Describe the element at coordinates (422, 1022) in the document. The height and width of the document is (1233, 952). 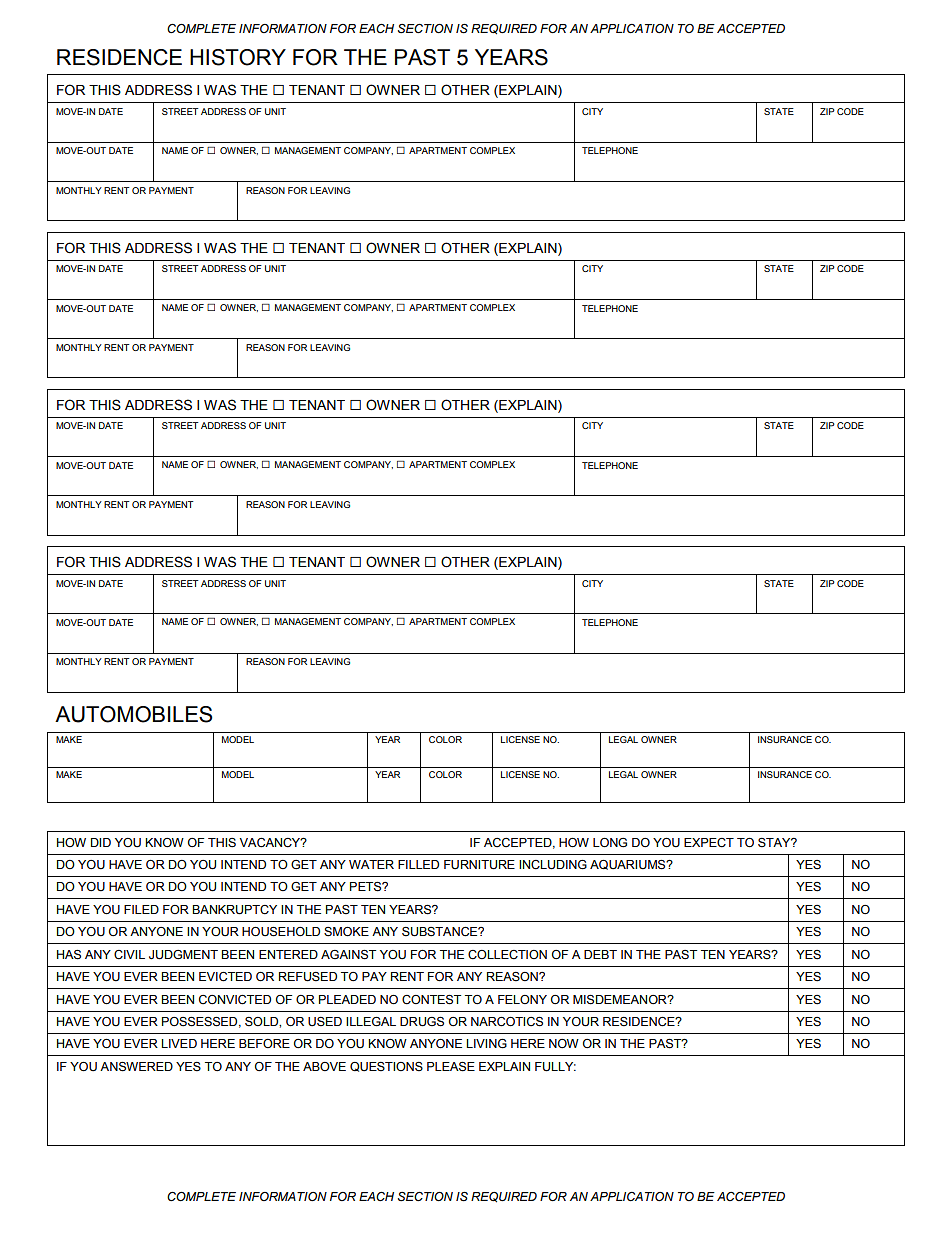
I see `DRUGS` at that location.
